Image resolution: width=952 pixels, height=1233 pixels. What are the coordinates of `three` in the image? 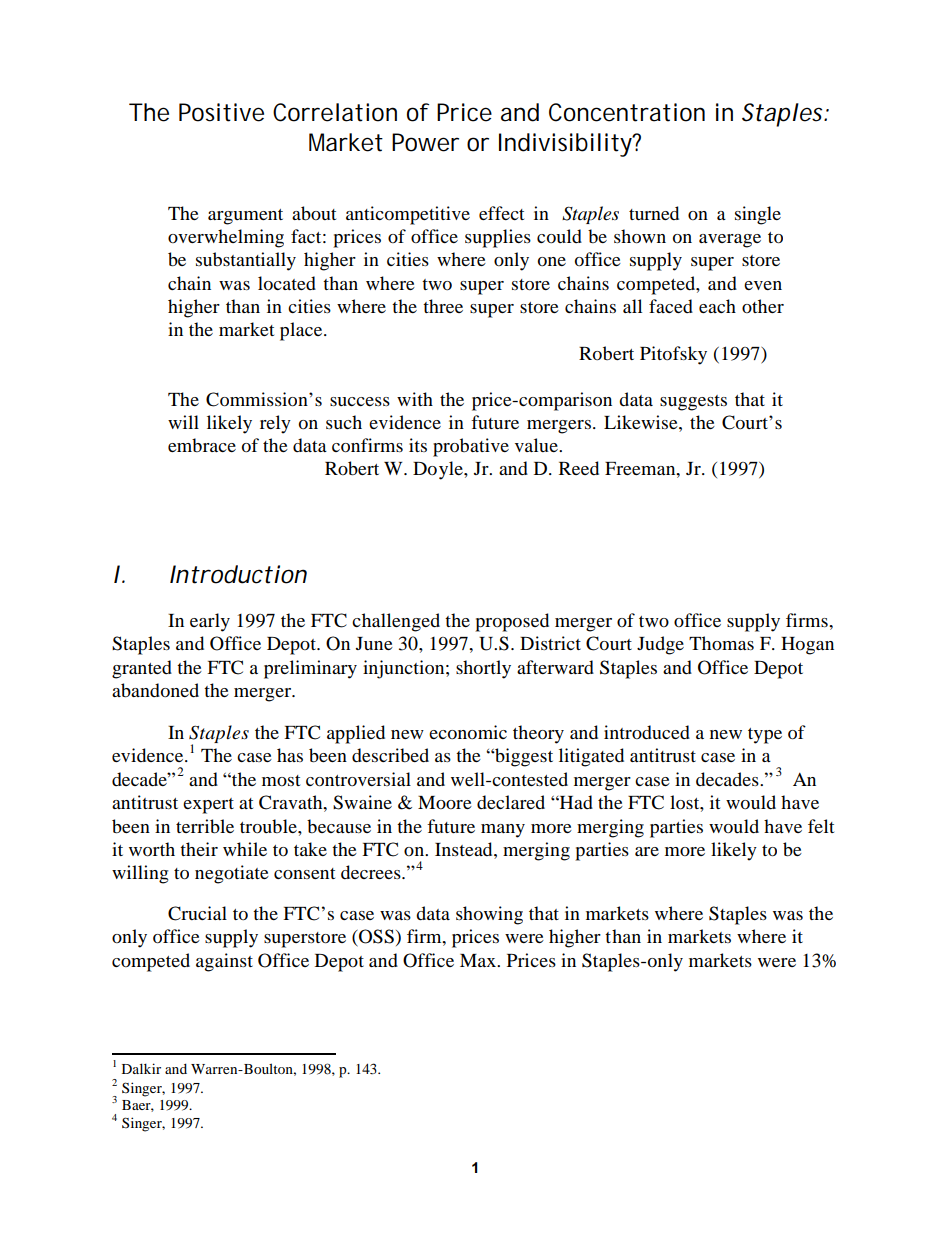 It's located at (443, 306).
